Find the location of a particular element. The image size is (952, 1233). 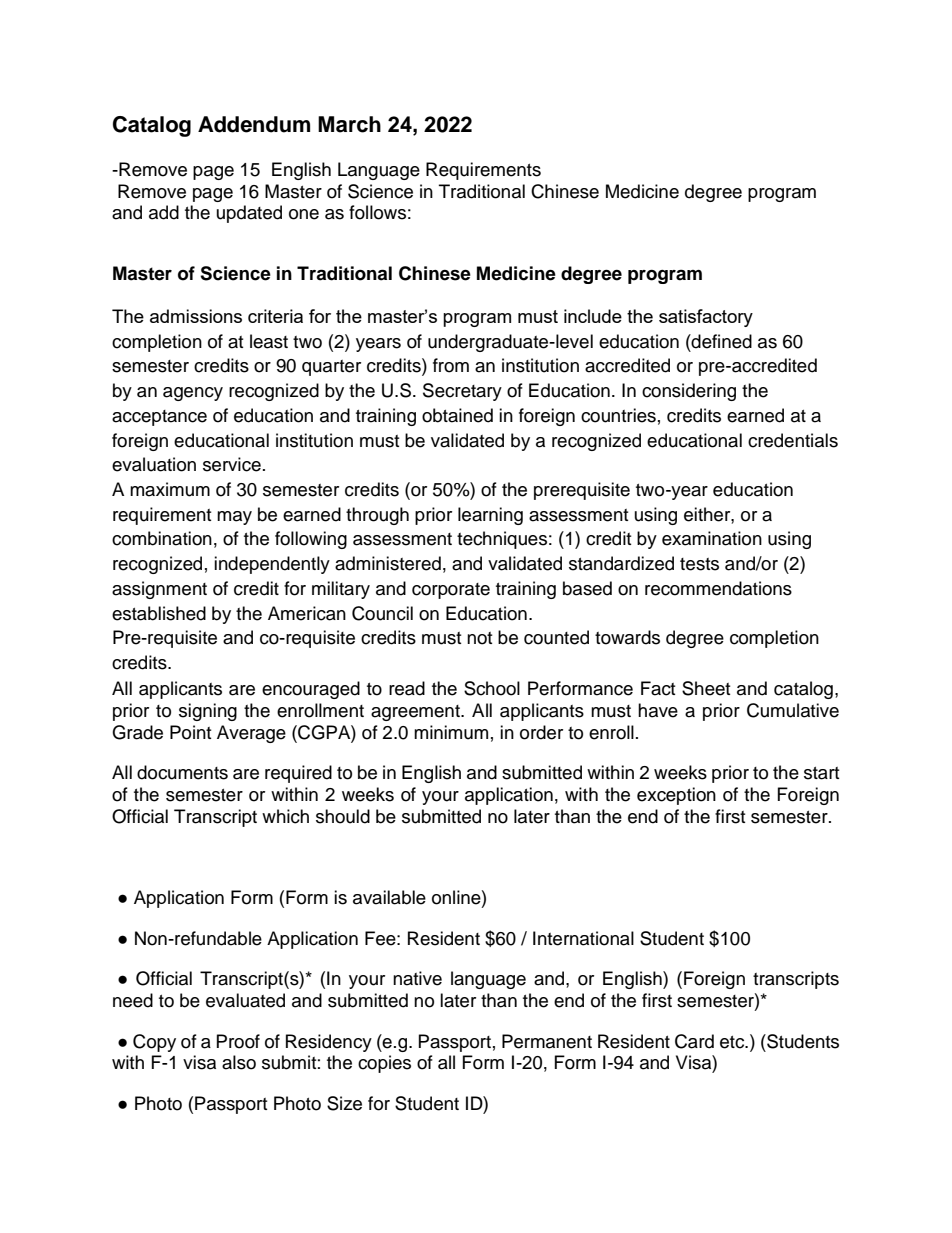

Permanent is located at coordinates (547, 1041).
